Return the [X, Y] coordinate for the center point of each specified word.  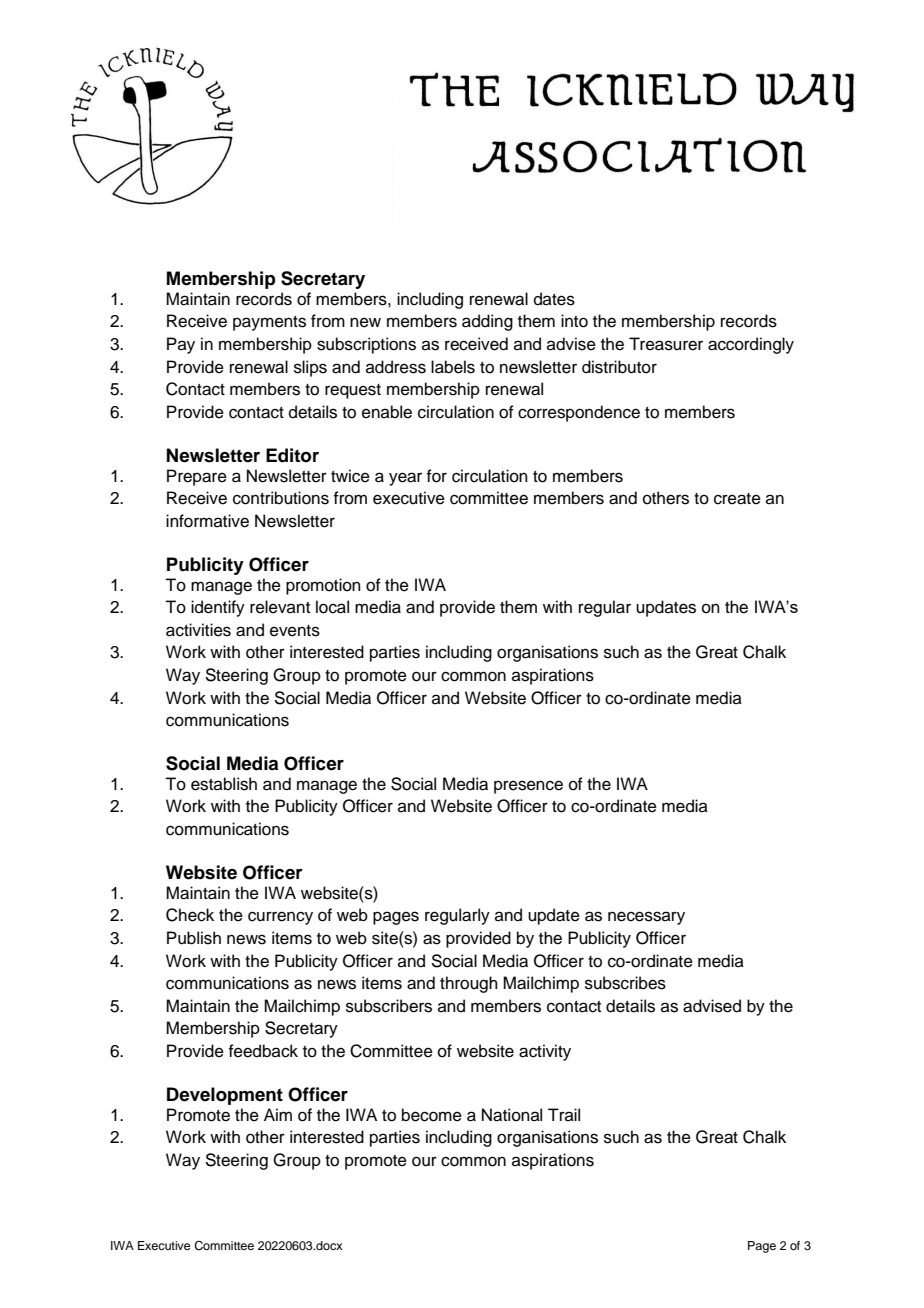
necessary [646, 918]
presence [528, 787]
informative [207, 521]
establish [224, 784]
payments [269, 323]
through [469, 984]
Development [225, 1096]
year [405, 479]
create [737, 499]
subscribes [625, 983]
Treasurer [666, 344]
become [432, 1115]
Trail [564, 1114]
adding [487, 322]
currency [280, 918]
